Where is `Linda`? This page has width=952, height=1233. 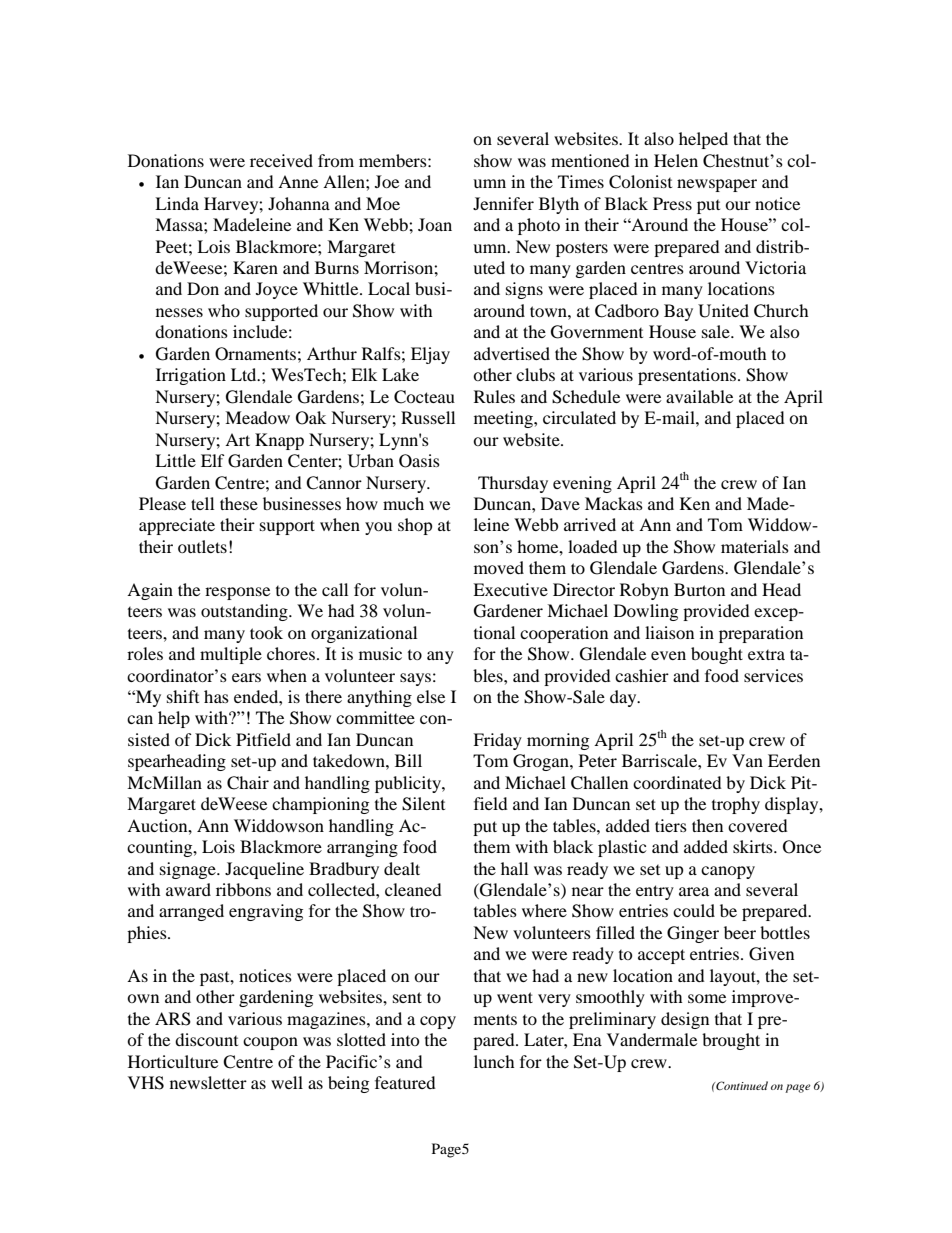
Linda is located at coordinates (177, 203).
